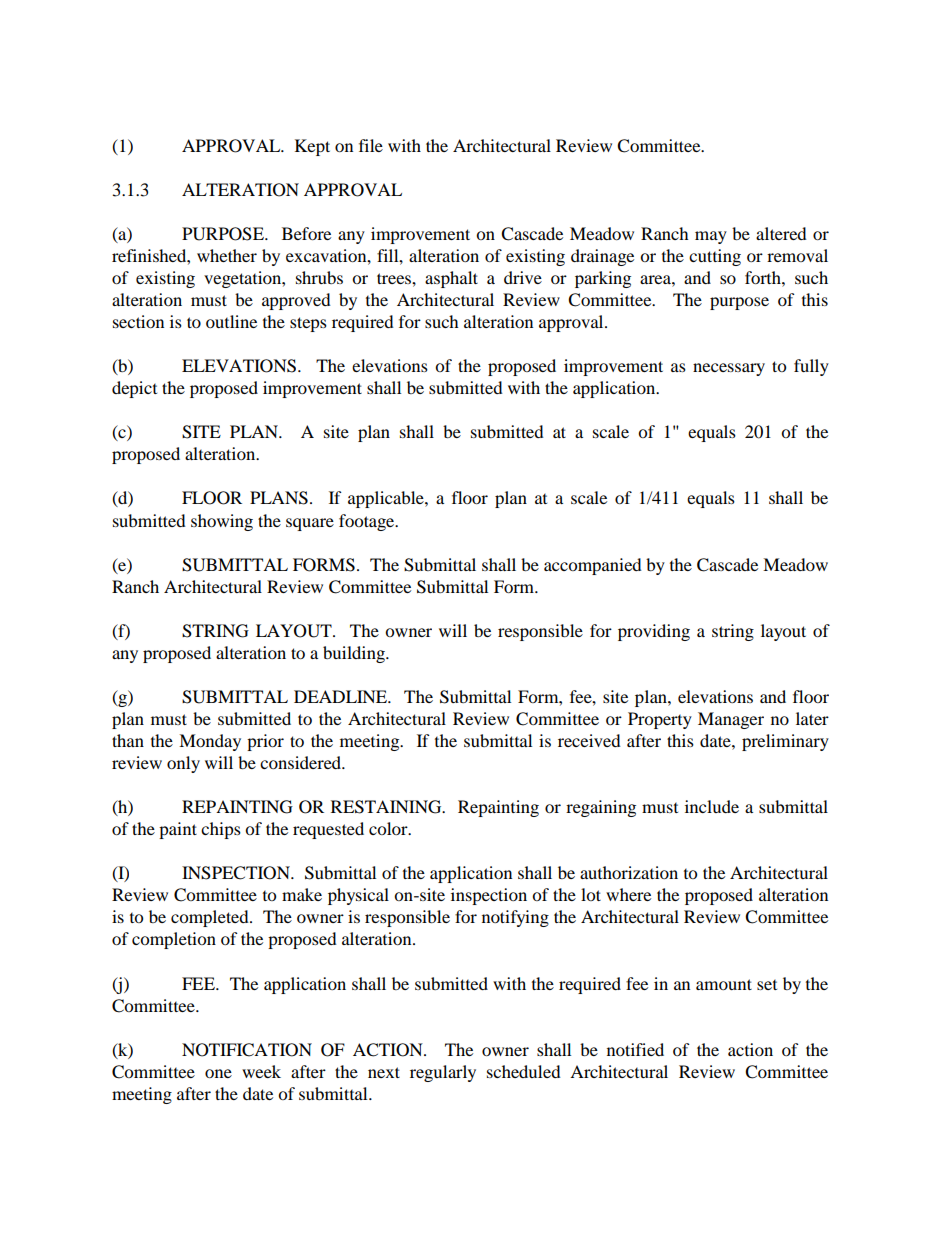 Image resolution: width=952 pixels, height=1233 pixels. What do you see at coordinates (222, 522) in the screenshot?
I see `showing` at bounding box center [222, 522].
